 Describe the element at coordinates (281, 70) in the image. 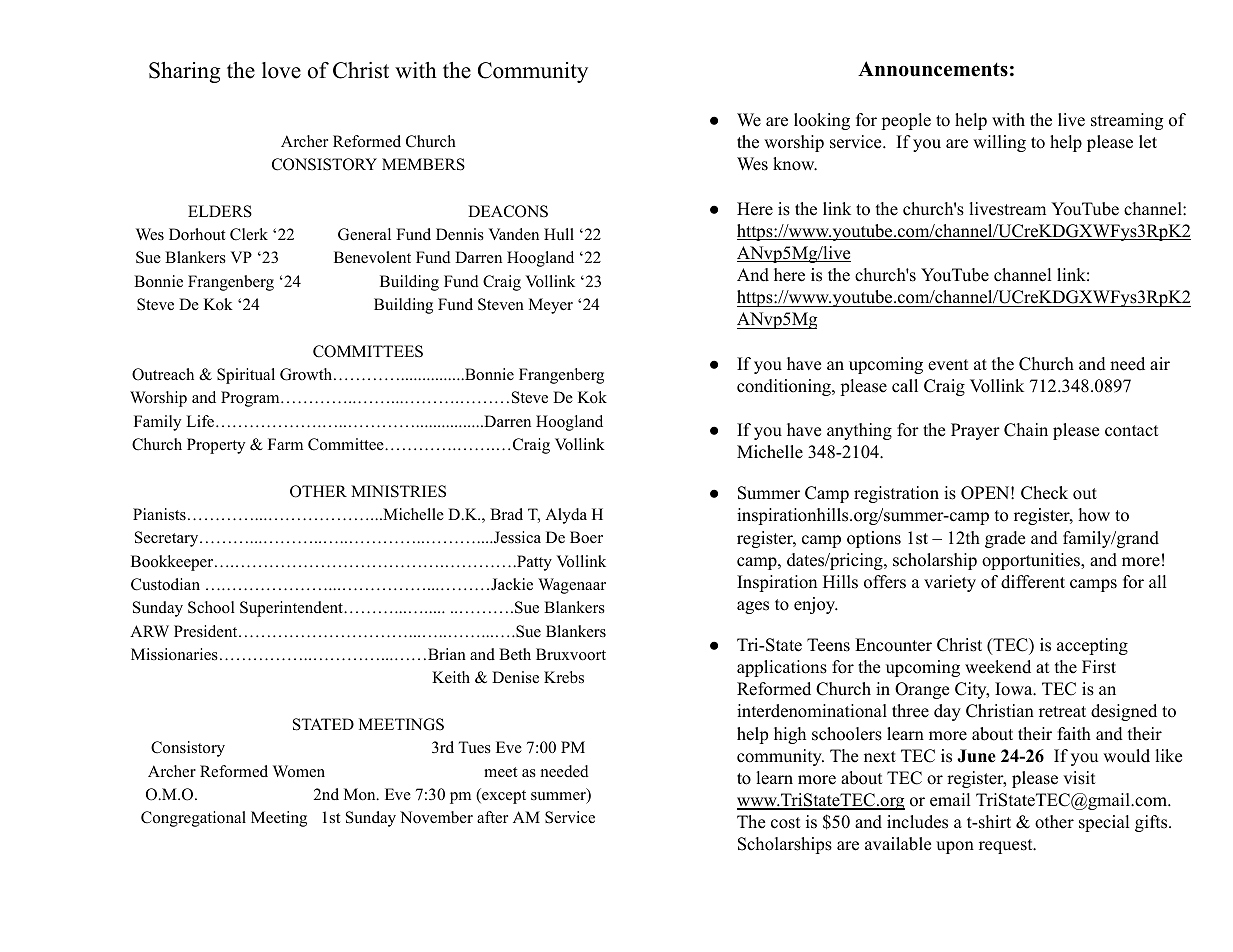

I see `love` at that location.
